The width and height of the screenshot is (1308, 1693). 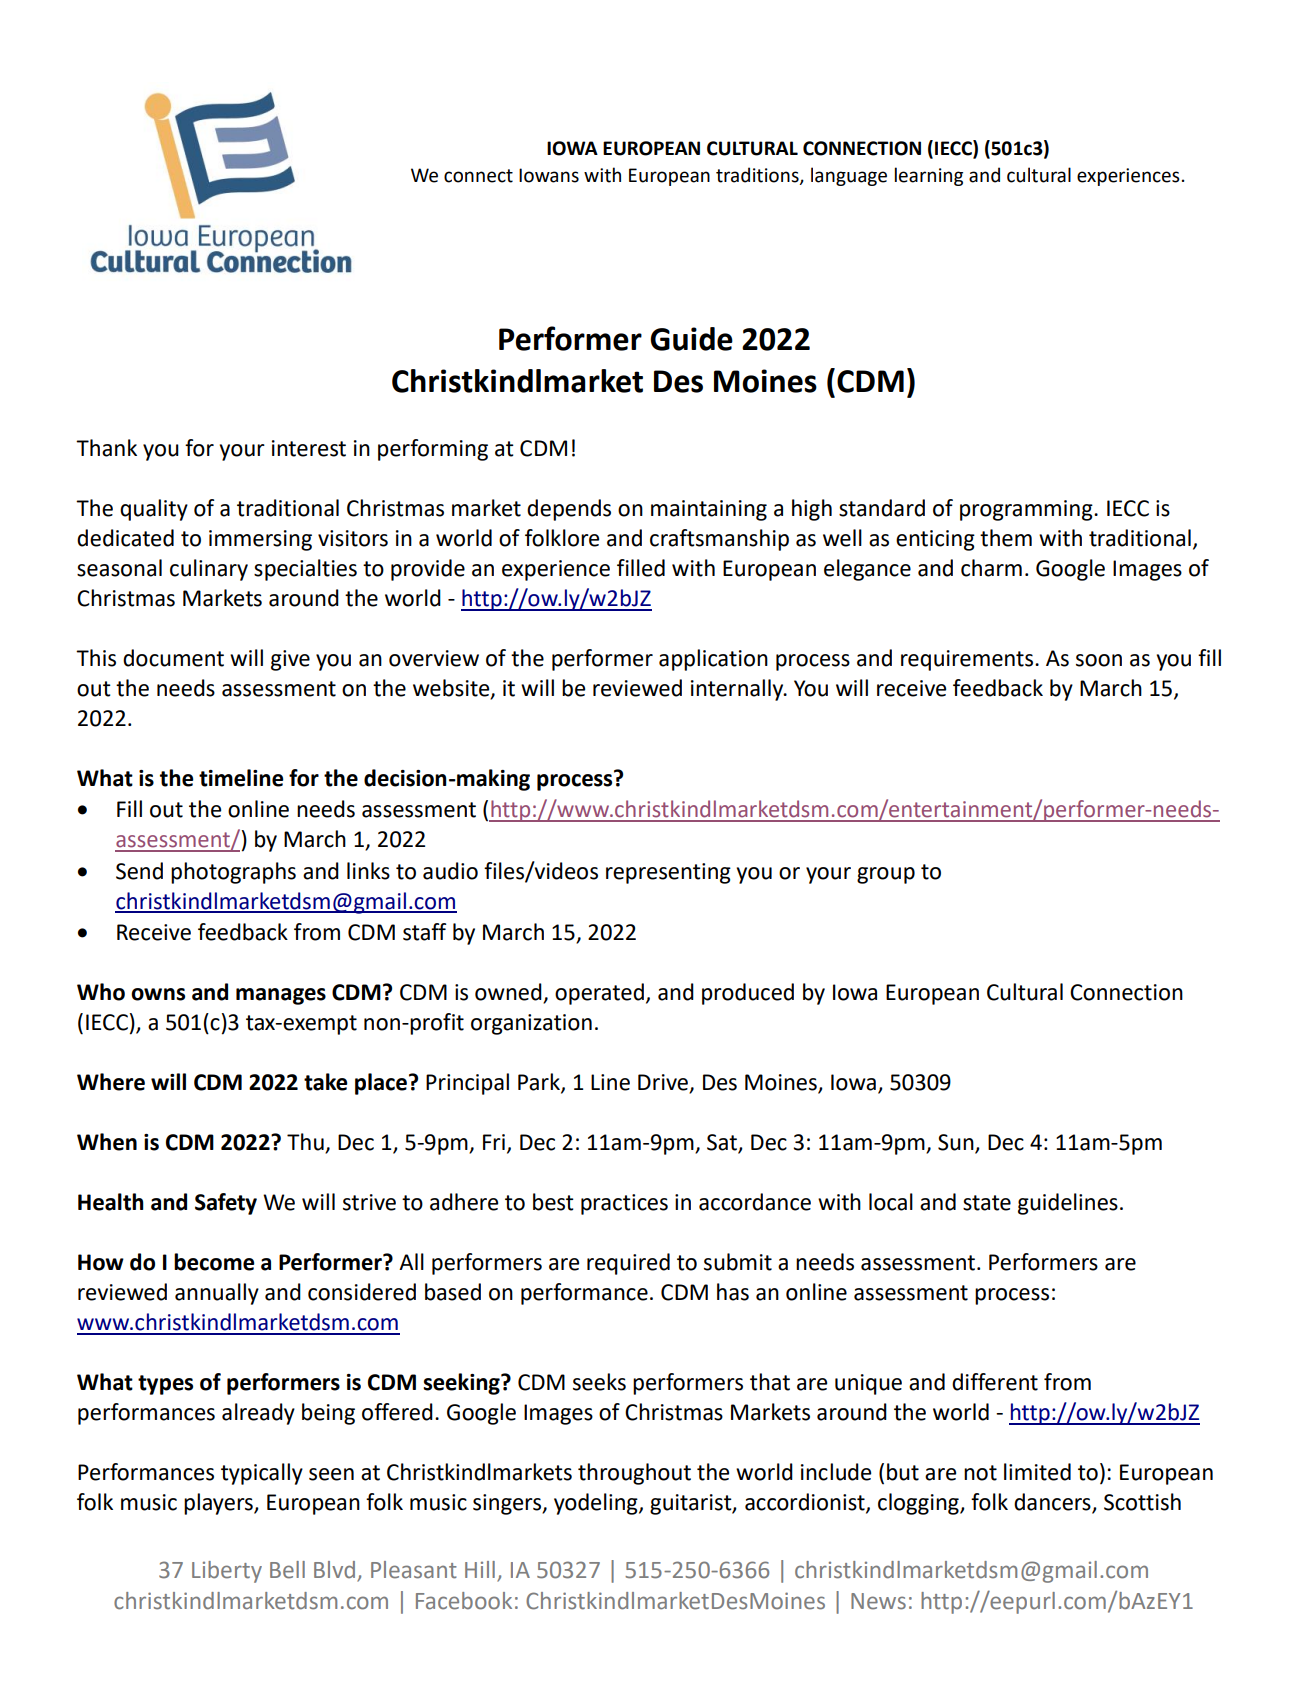 I want to click on traditions, so click(x=758, y=175).
